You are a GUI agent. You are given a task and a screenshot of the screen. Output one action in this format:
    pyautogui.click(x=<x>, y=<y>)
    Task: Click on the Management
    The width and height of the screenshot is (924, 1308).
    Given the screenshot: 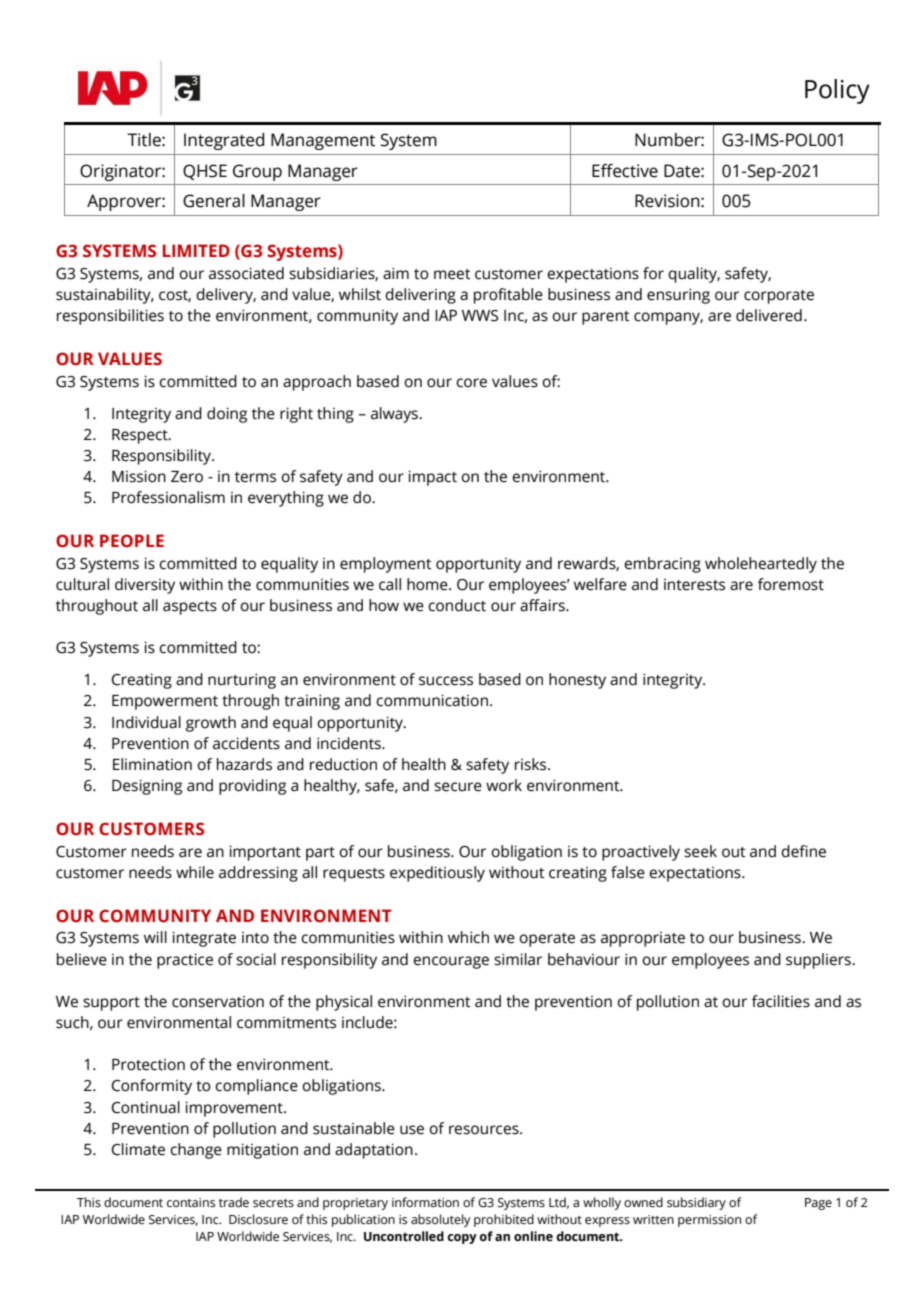 What is the action you would take?
    pyautogui.click(x=323, y=141)
